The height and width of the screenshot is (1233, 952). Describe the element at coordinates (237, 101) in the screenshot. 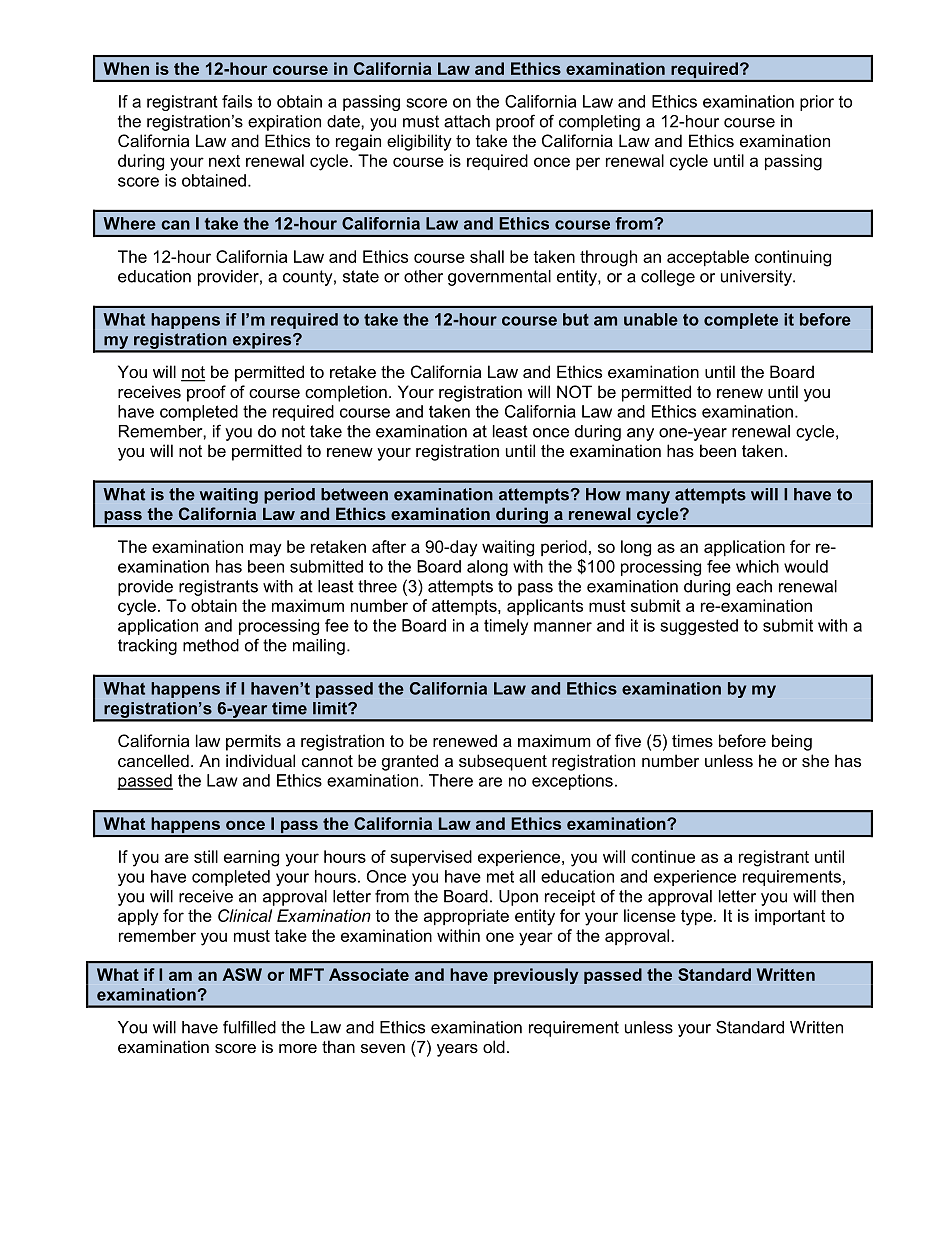

I see `fails` at that location.
